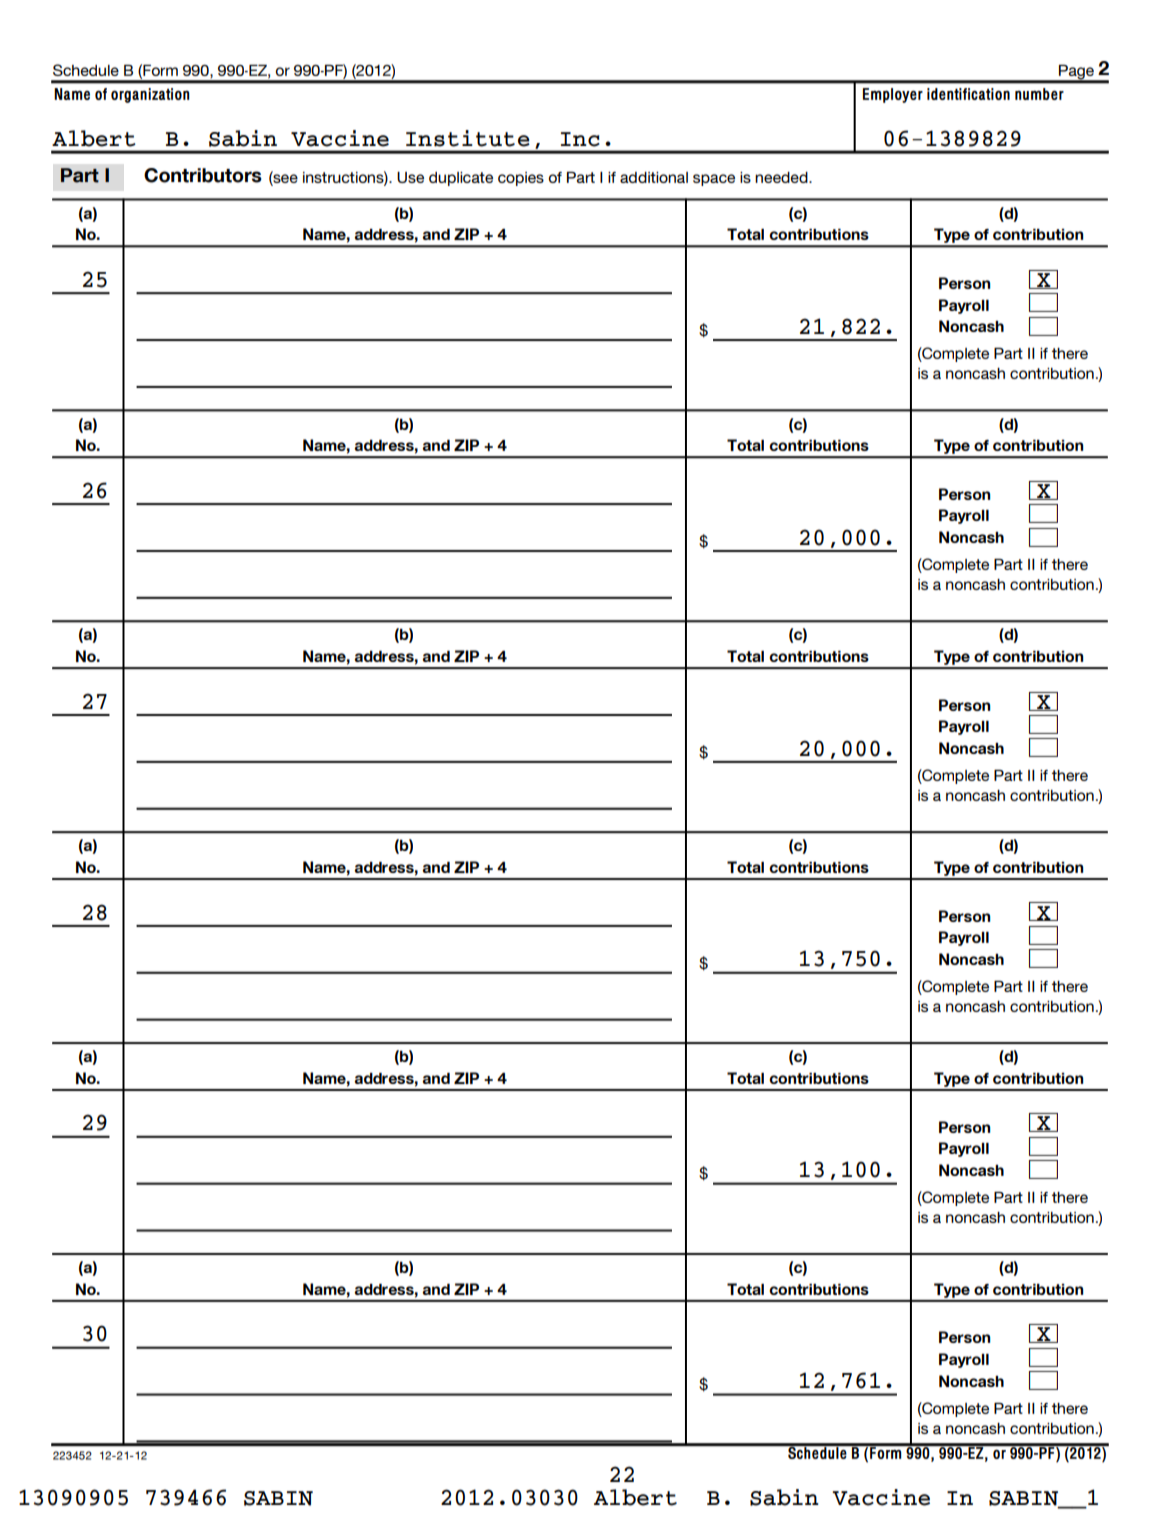  What do you see at coordinates (782, 177) in the page?
I see `needed` at bounding box center [782, 177].
